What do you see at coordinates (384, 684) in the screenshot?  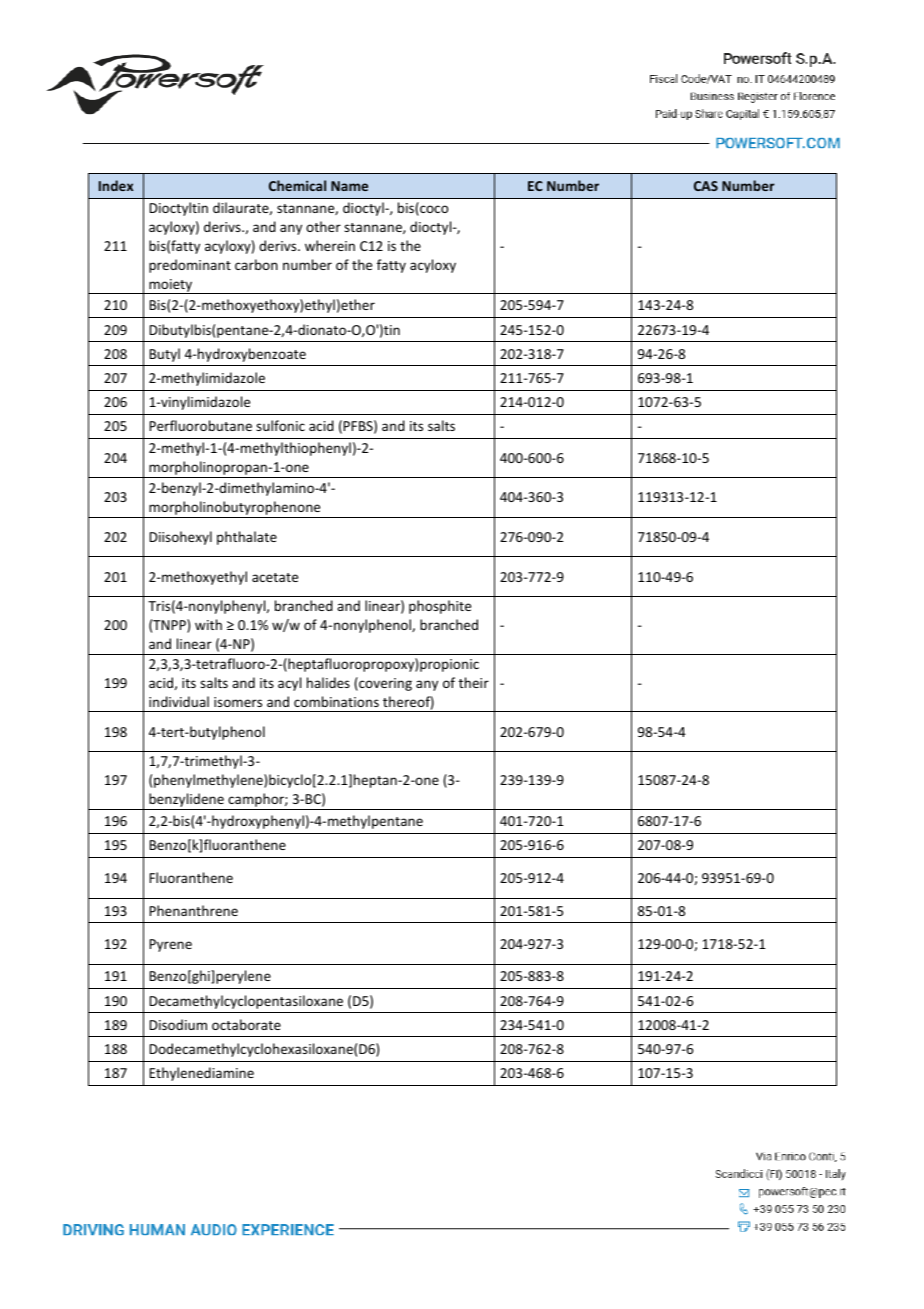 I see `covering` at bounding box center [384, 684].
